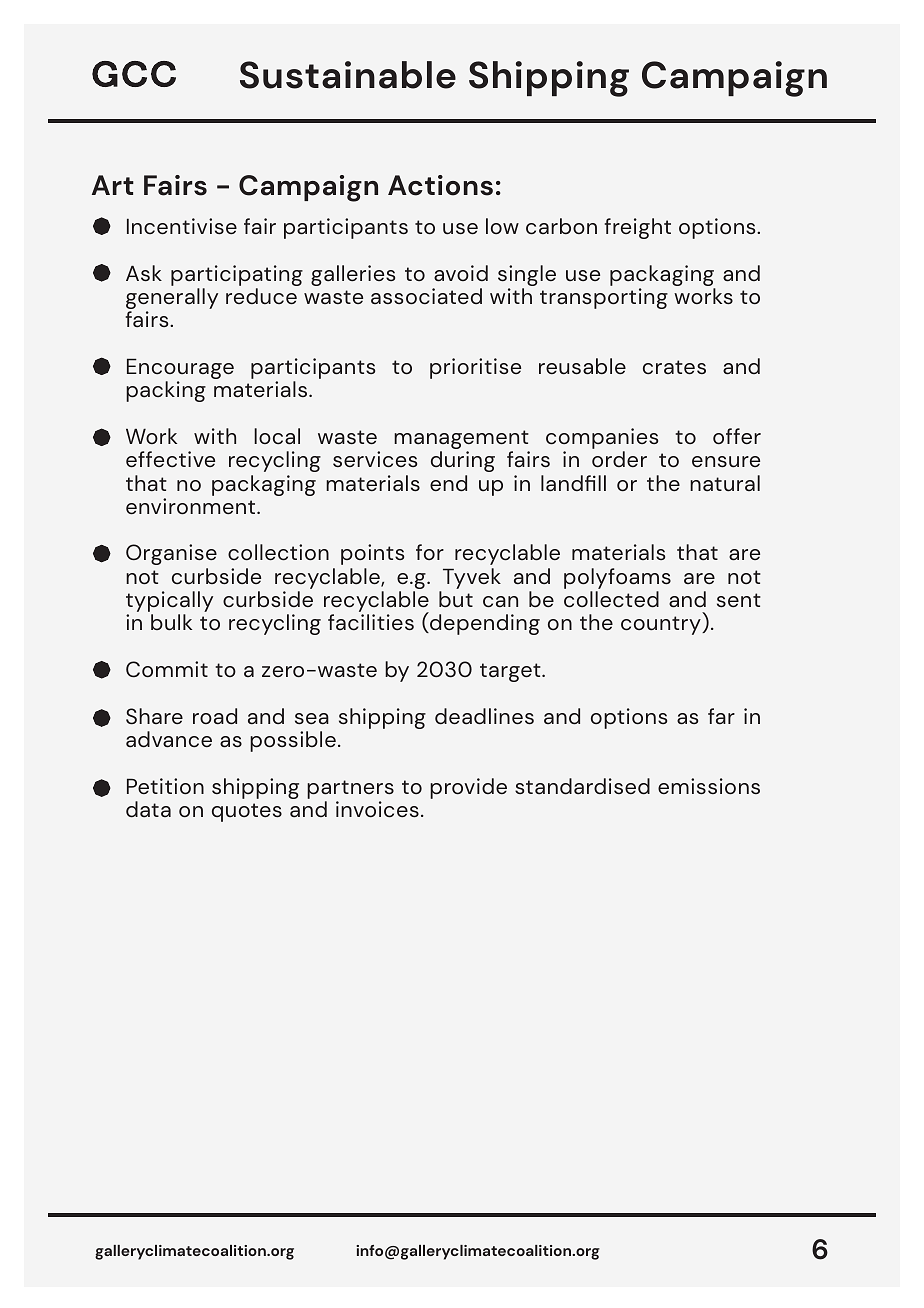 Image resolution: width=924 pixels, height=1308 pixels. Describe the element at coordinates (192, 506) in the page. I see `environment` at that location.
